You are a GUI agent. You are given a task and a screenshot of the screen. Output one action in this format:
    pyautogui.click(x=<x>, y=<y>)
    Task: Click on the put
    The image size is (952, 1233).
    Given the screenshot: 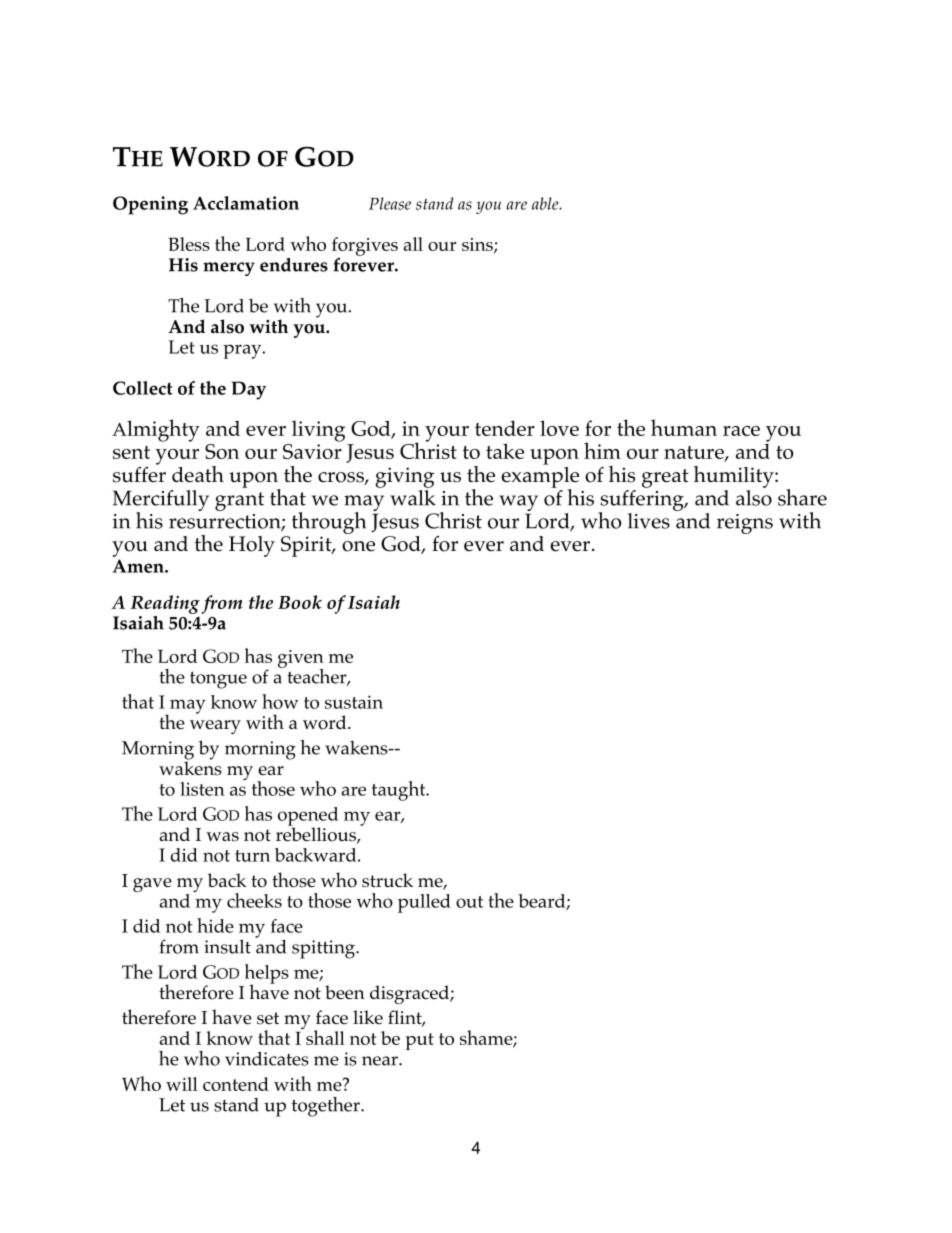 What is the action you would take?
    pyautogui.click(x=420, y=1041)
